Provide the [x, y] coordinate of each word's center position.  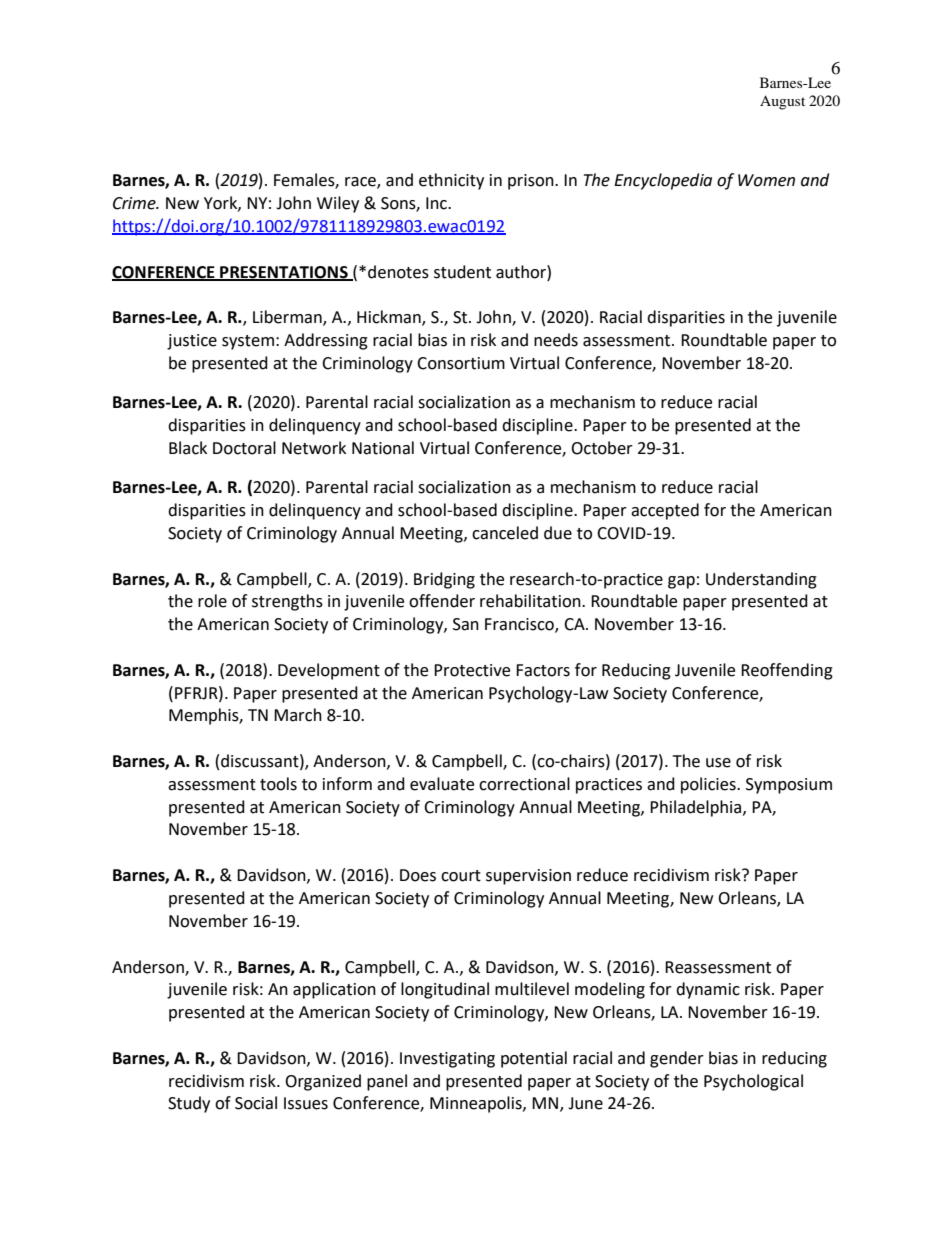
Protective [472, 670]
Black [188, 448]
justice [192, 342]
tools [278, 784]
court [461, 876]
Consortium [461, 363]
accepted [665, 511]
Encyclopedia [663, 181]
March [298, 715]
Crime [135, 203]
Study [189, 1104]
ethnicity [451, 181]
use [718, 763]
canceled [505, 533]
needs [556, 340]
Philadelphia [697, 808]
